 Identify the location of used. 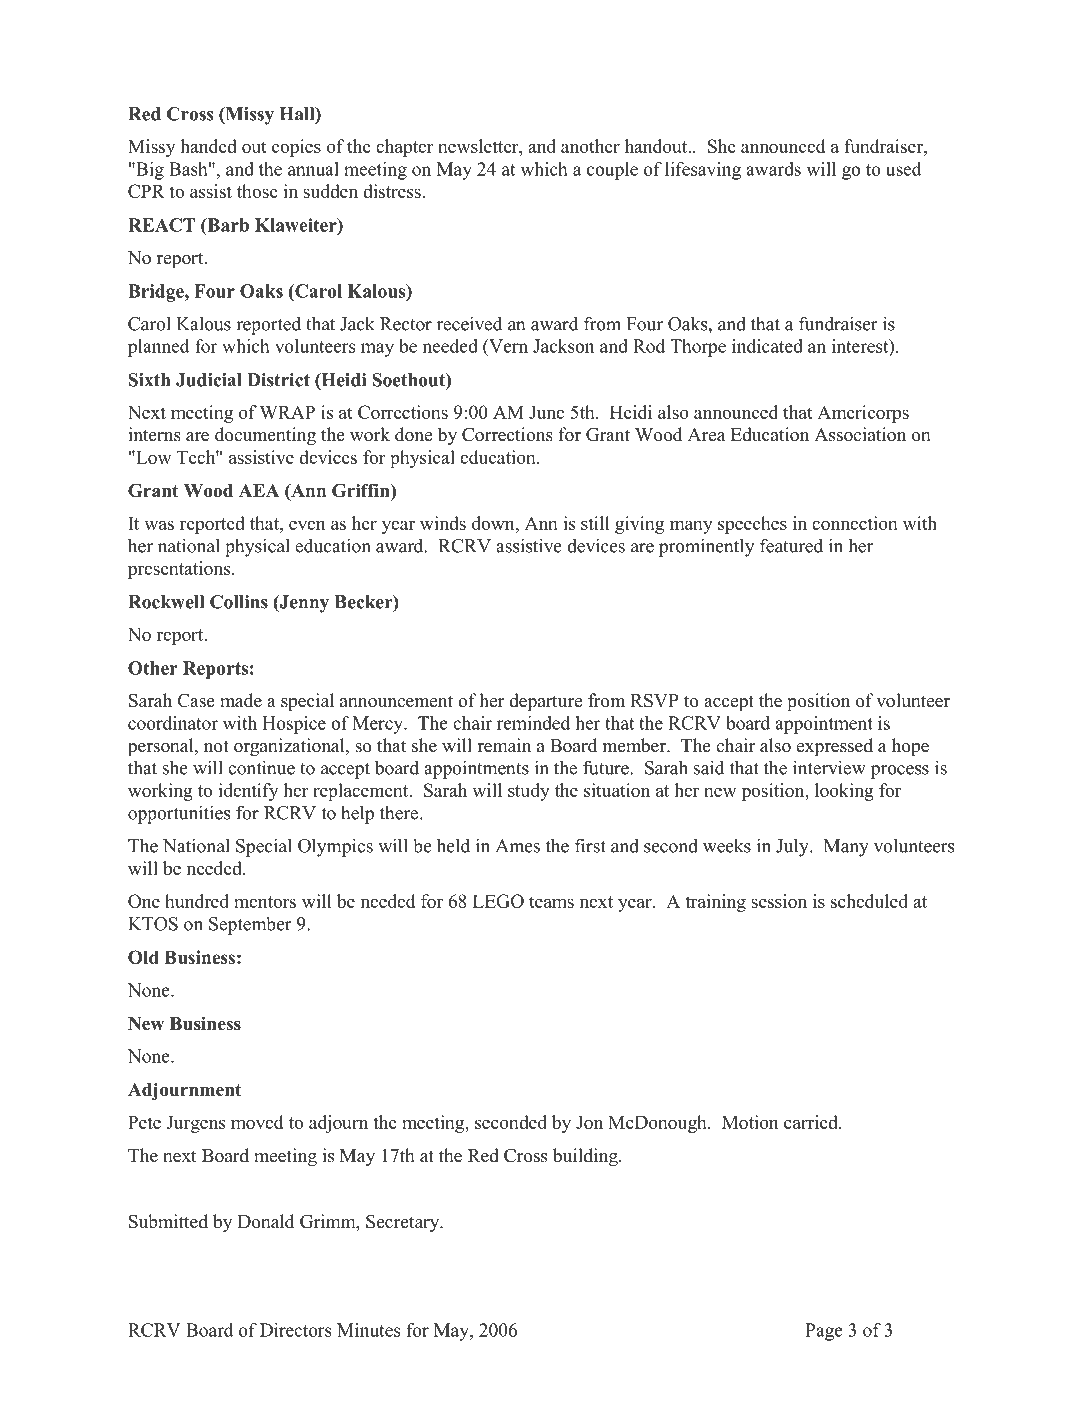
(904, 169).
